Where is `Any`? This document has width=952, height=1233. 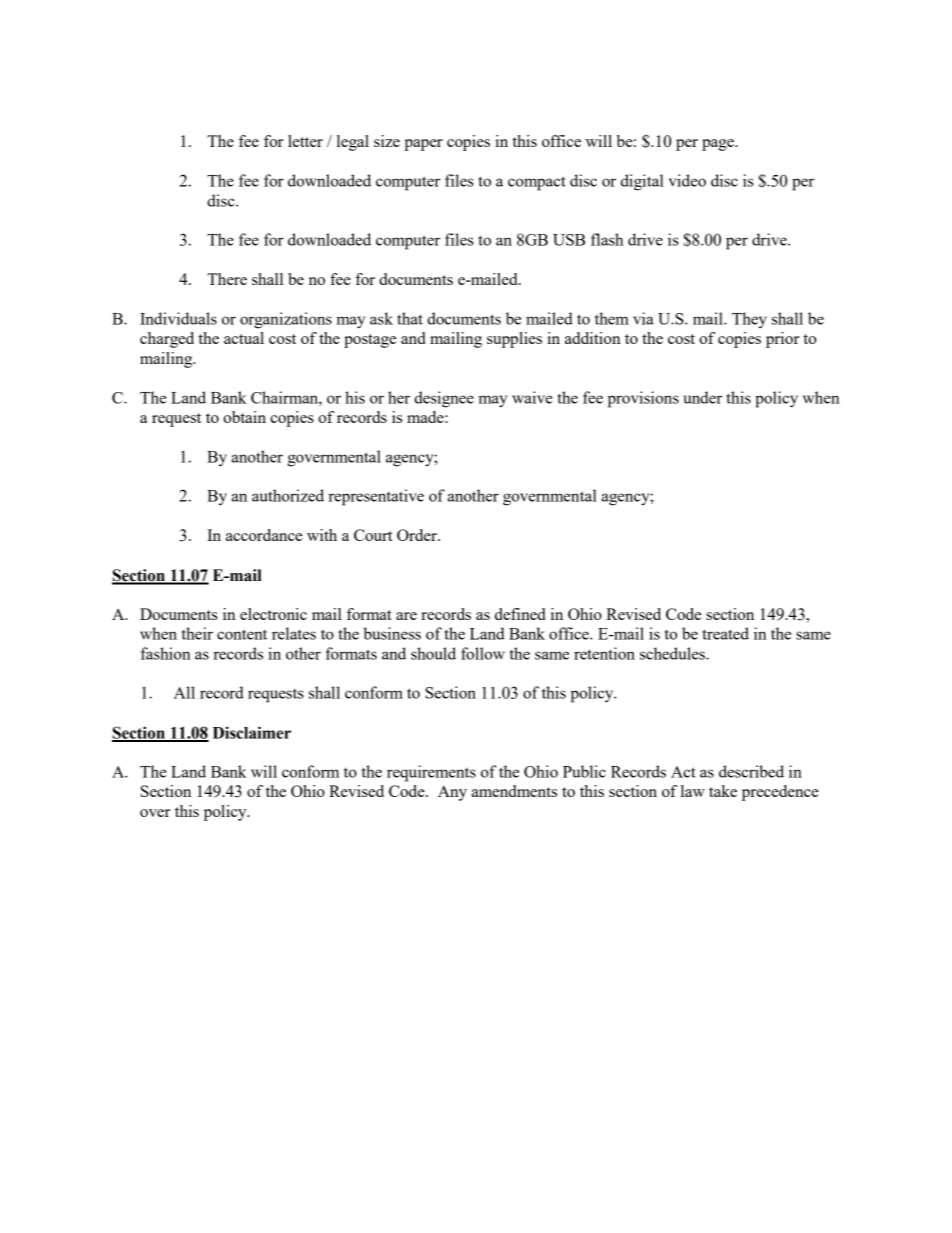
Any is located at coordinates (452, 793).
